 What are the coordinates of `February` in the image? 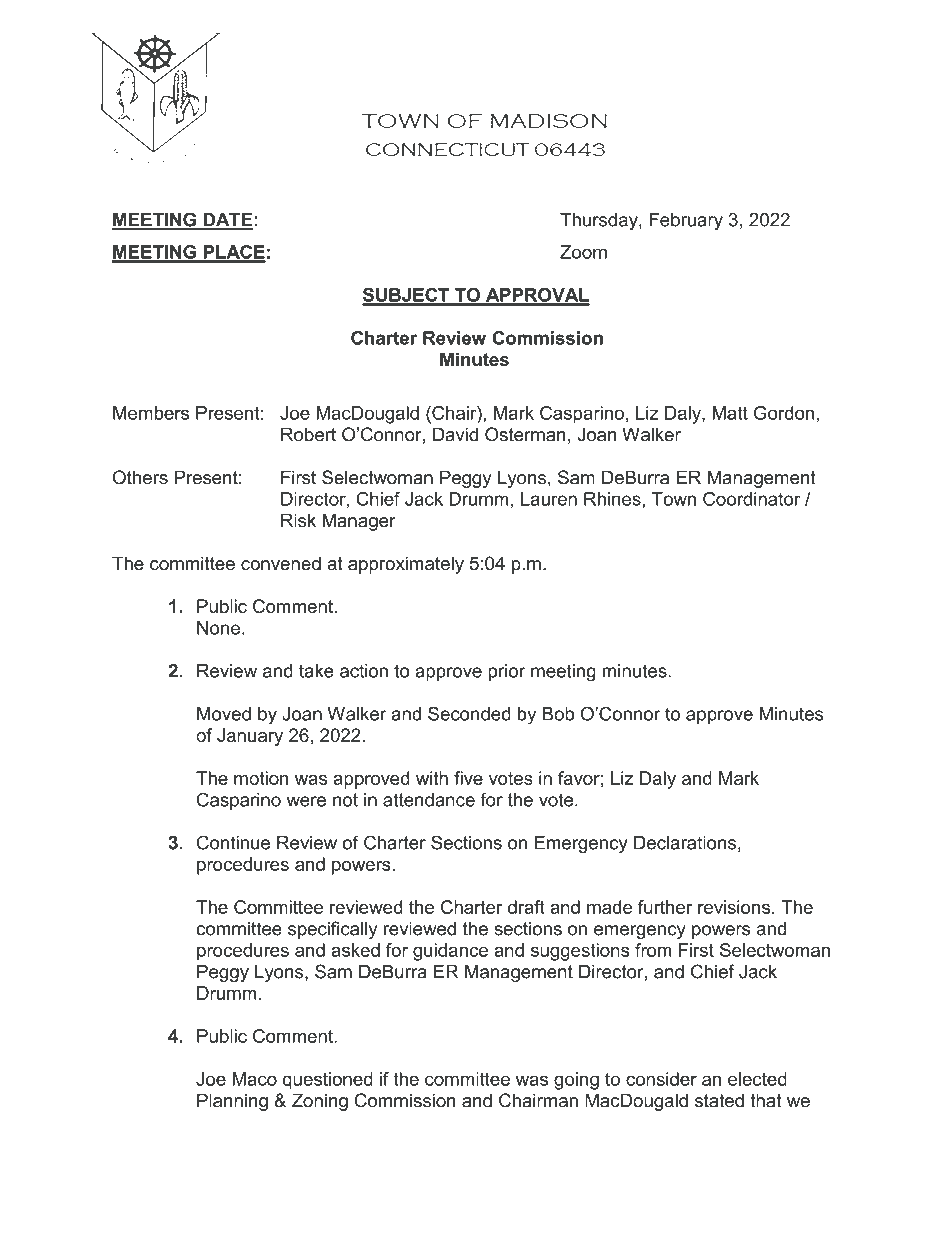 It's located at (686, 221).
